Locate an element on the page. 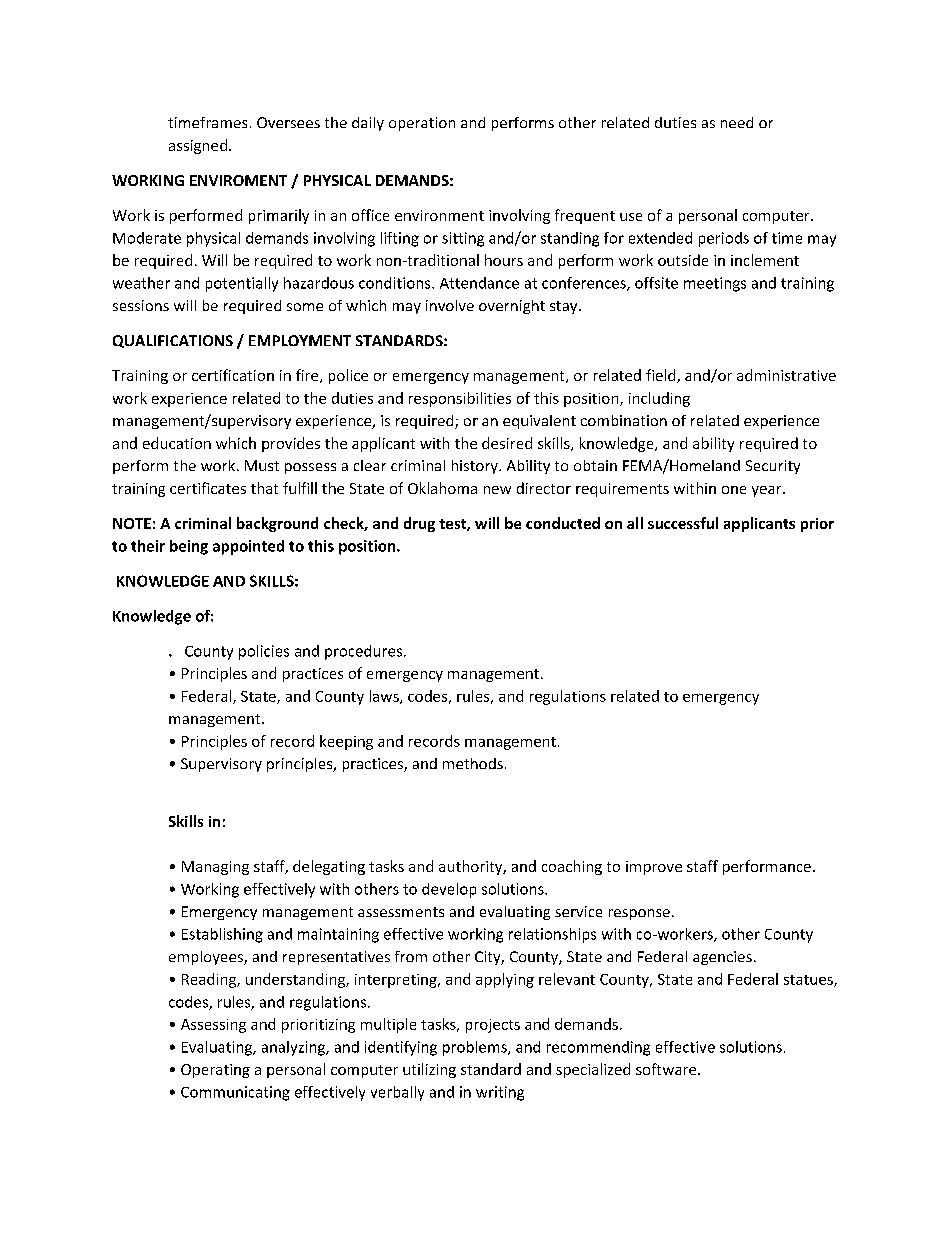  operation is located at coordinates (422, 124).
